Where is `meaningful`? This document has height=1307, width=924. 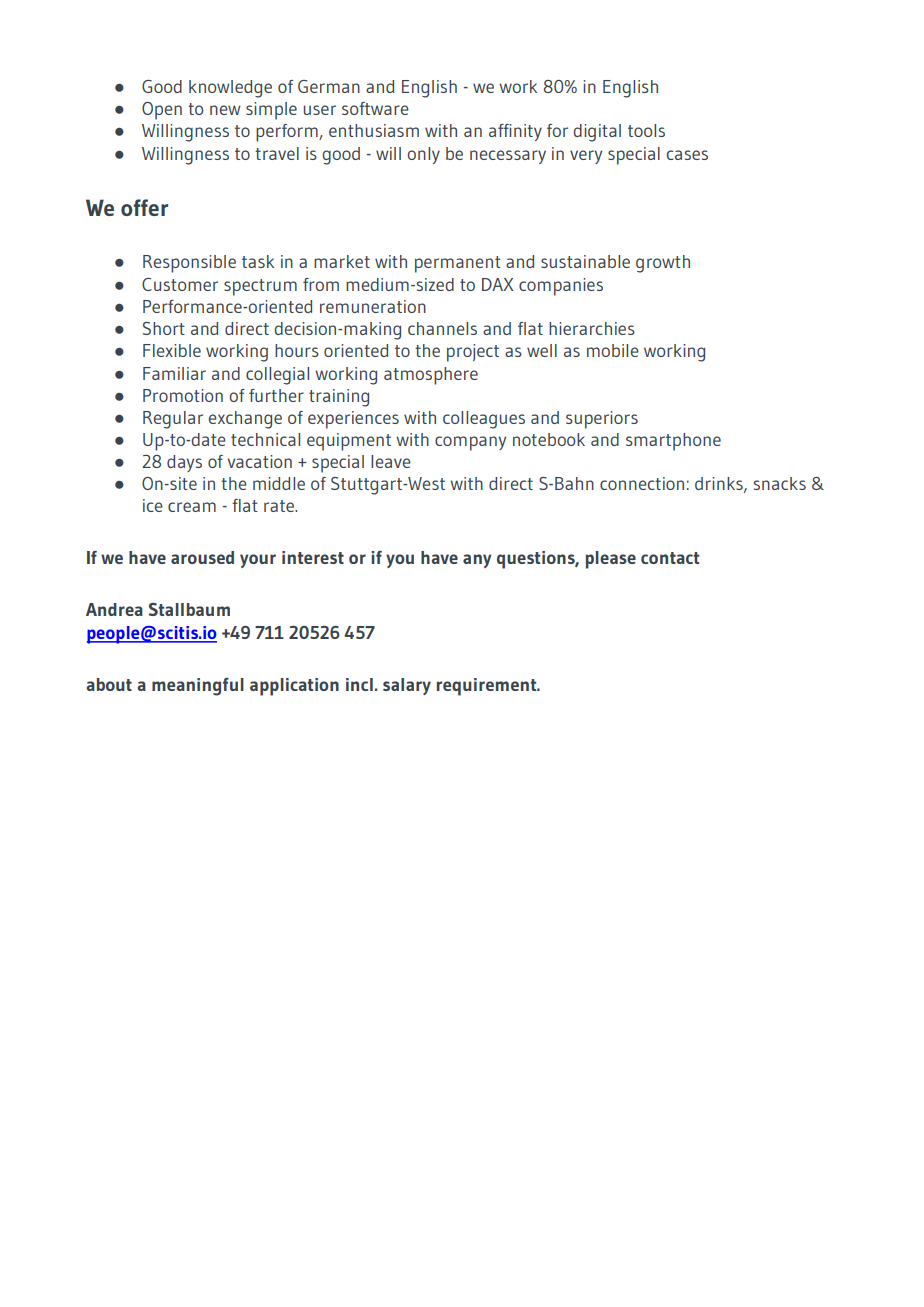
meaningful is located at coordinates (198, 687).
